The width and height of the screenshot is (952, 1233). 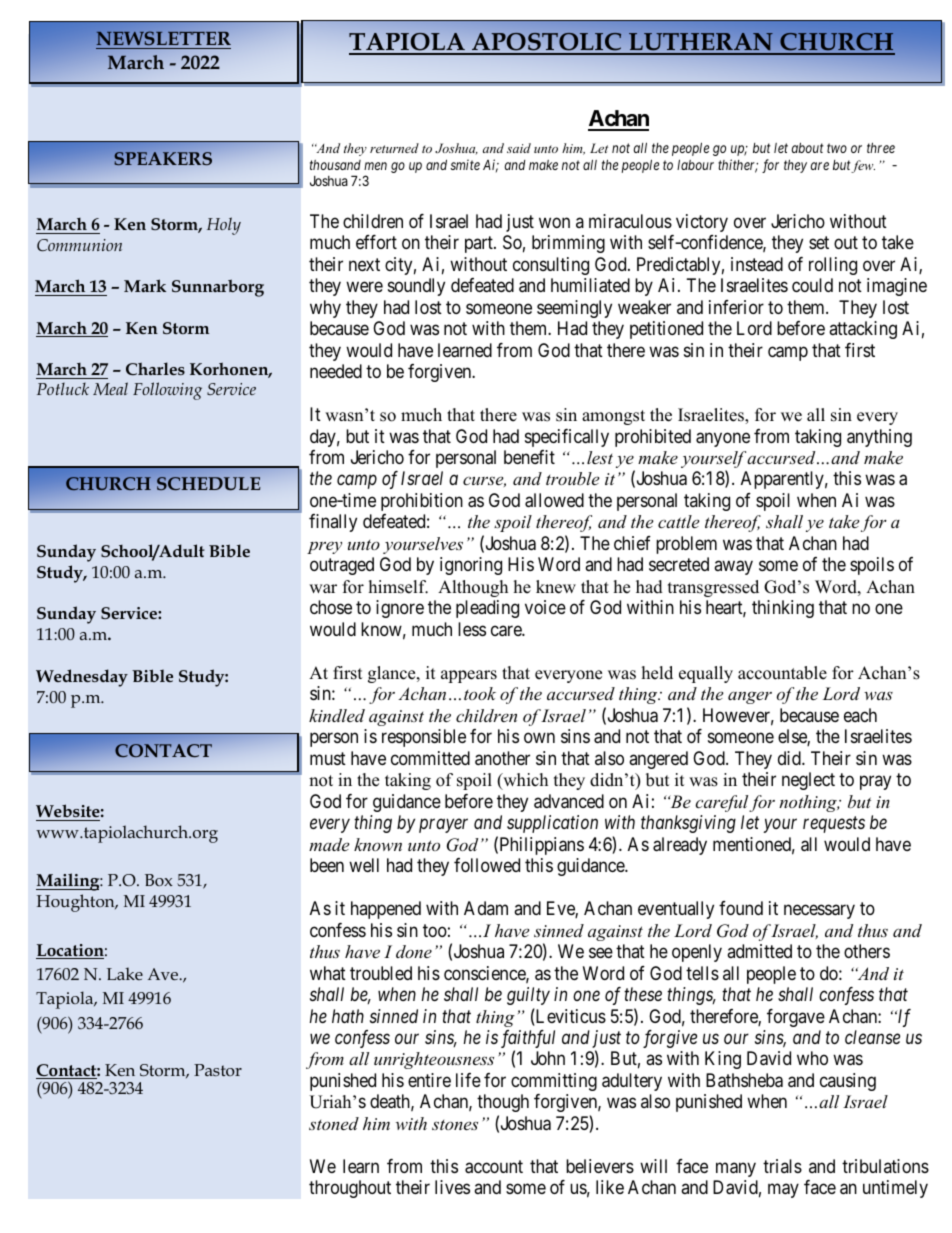 I want to click on NEWSLETTER, so click(x=164, y=38).
